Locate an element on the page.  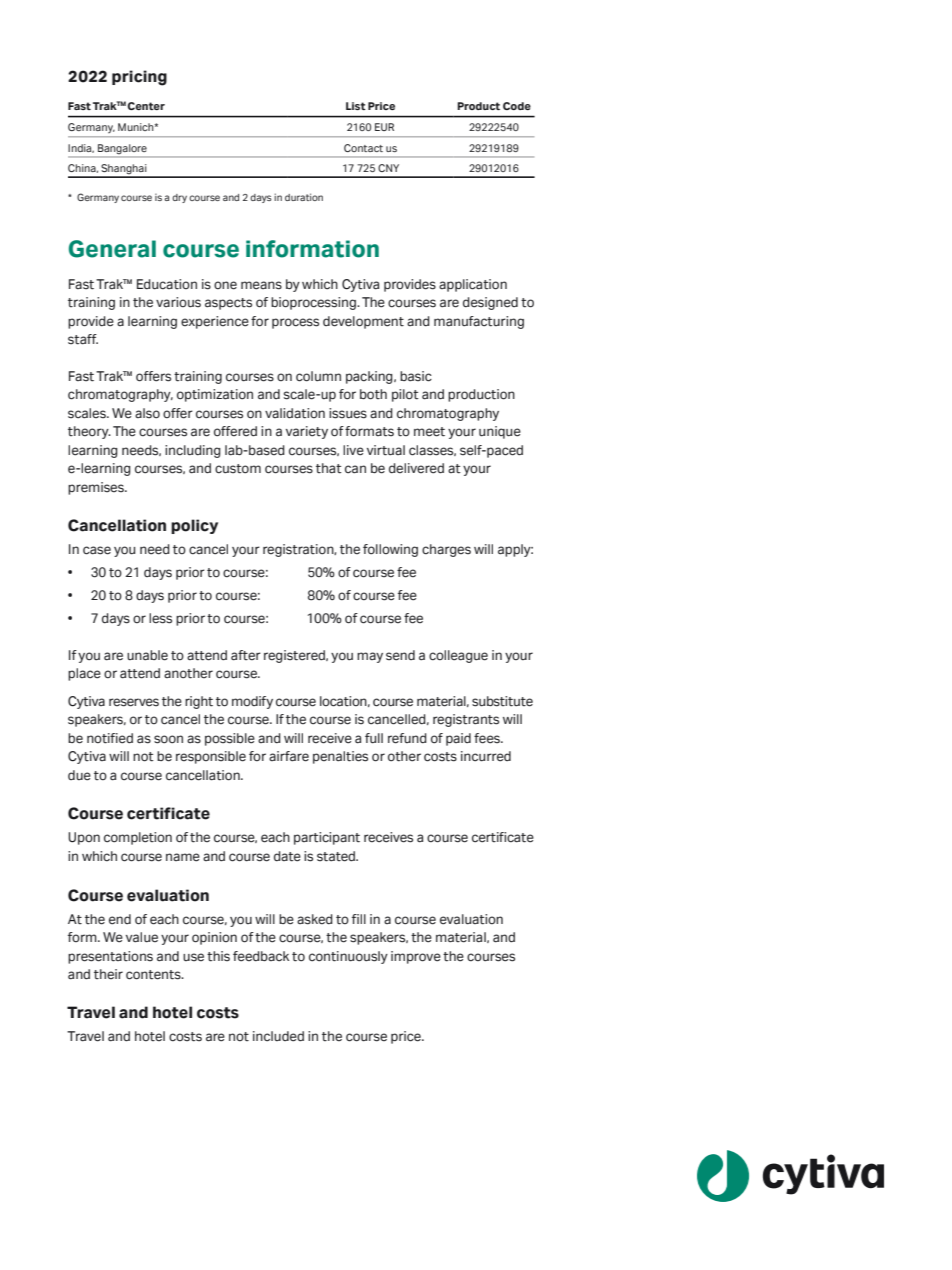
Code is located at coordinates (517, 106).
